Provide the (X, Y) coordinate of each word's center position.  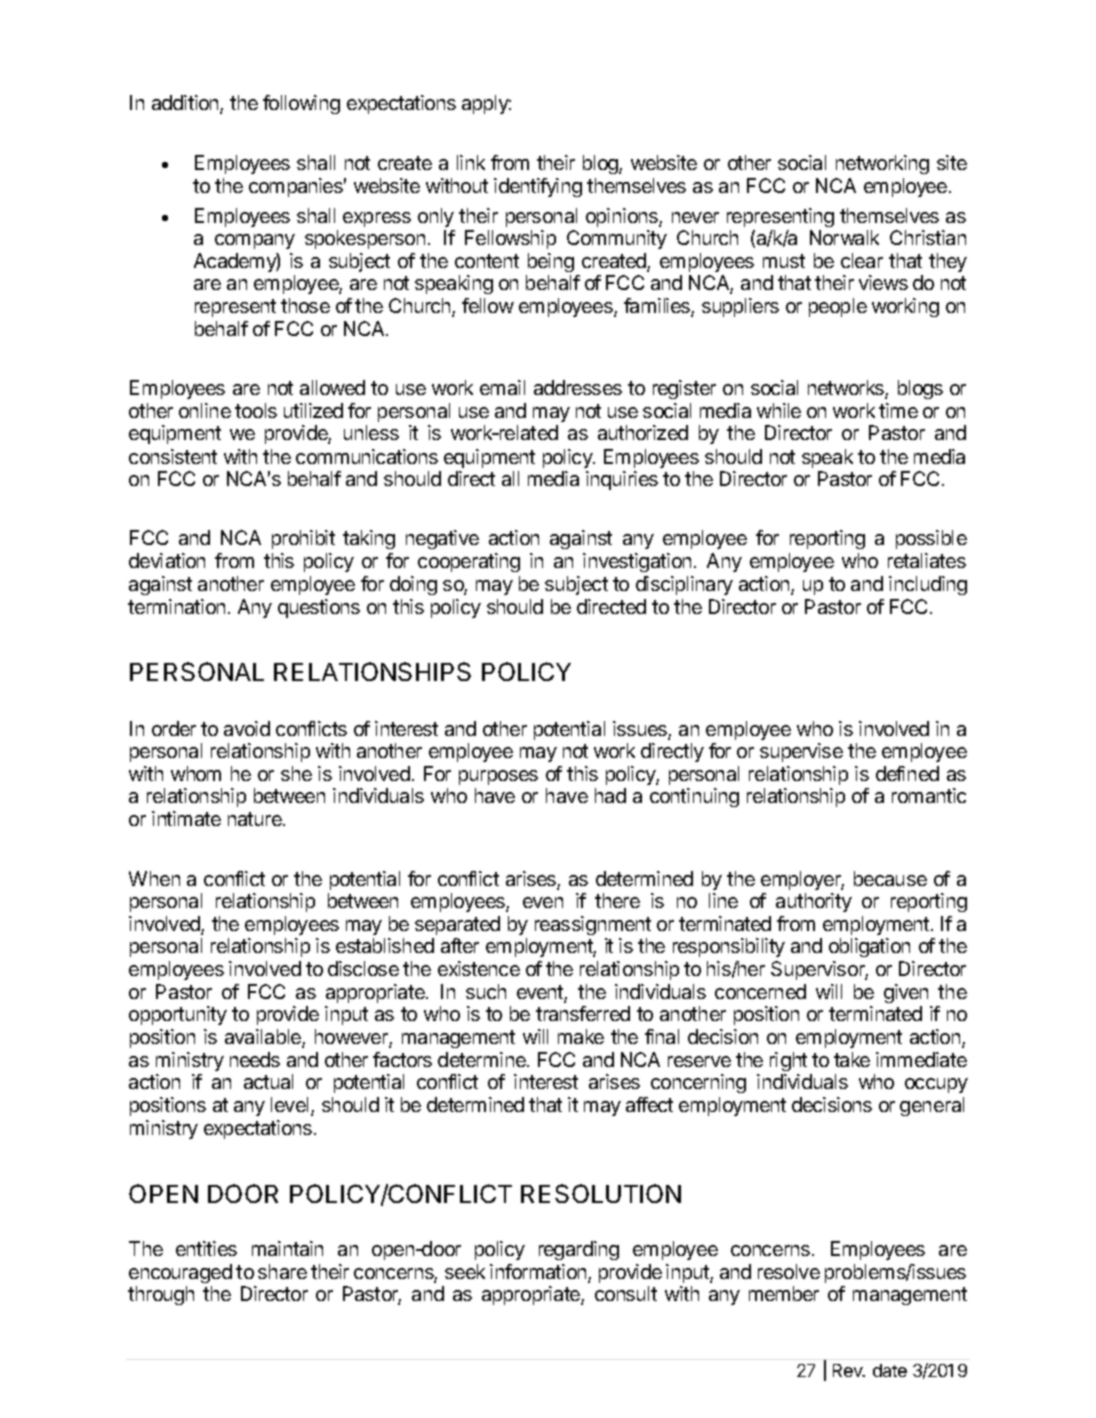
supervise (801, 752)
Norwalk (844, 237)
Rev (849, 1370)
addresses (578, 387)
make (581, 1036)
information (539, 1273)
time (898, 410)
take (852, 1059)
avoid (247, 728)
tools (256, 410)
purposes (498, 777)
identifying (538, 187)
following (301, 104)
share (282, 1271)
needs (255, 1059)
